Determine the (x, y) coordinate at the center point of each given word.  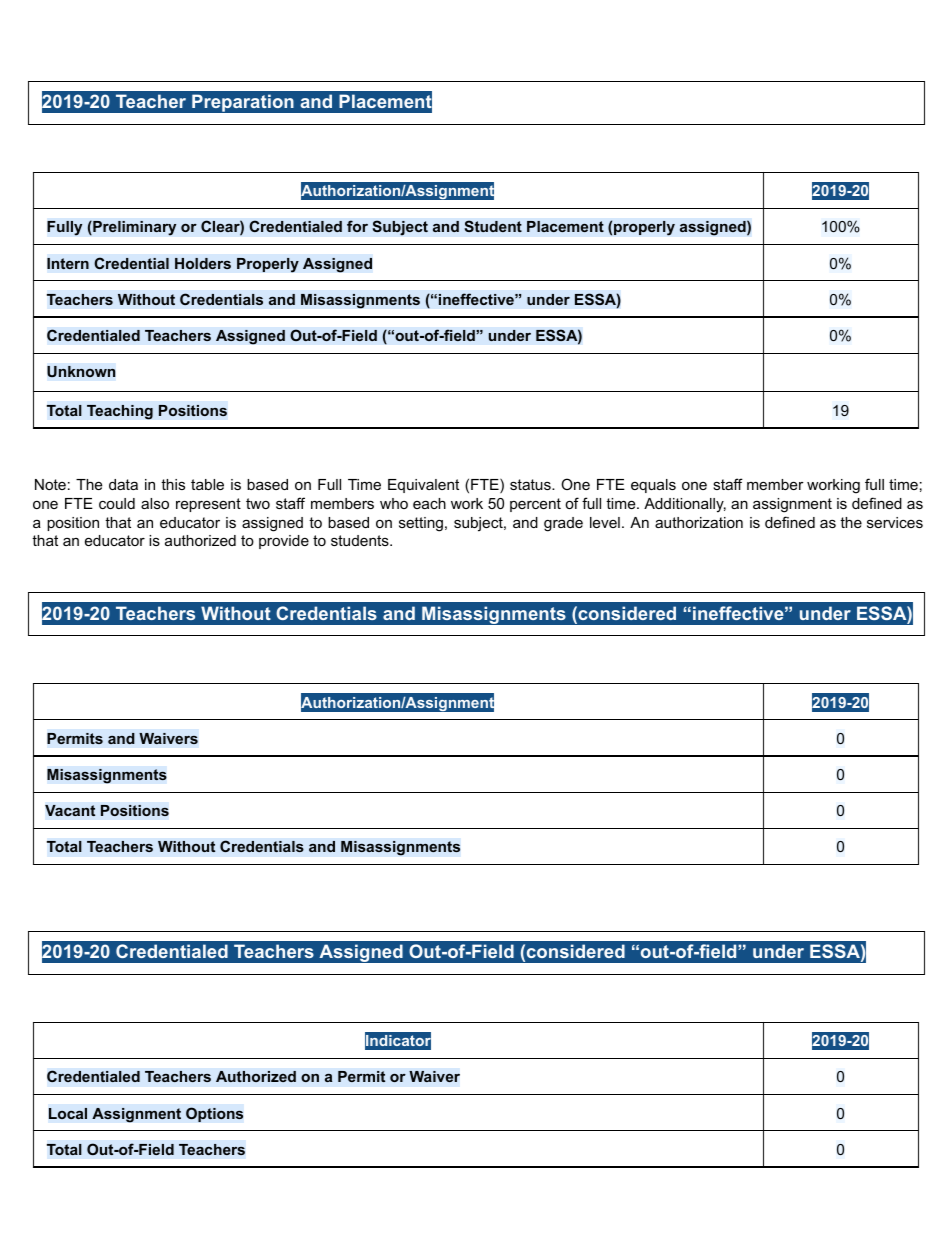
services (895, 522)
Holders (203, 264)
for (357, 226)
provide (284, 542)
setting (421, 524)
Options (214, 1114)
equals (653, 486)
